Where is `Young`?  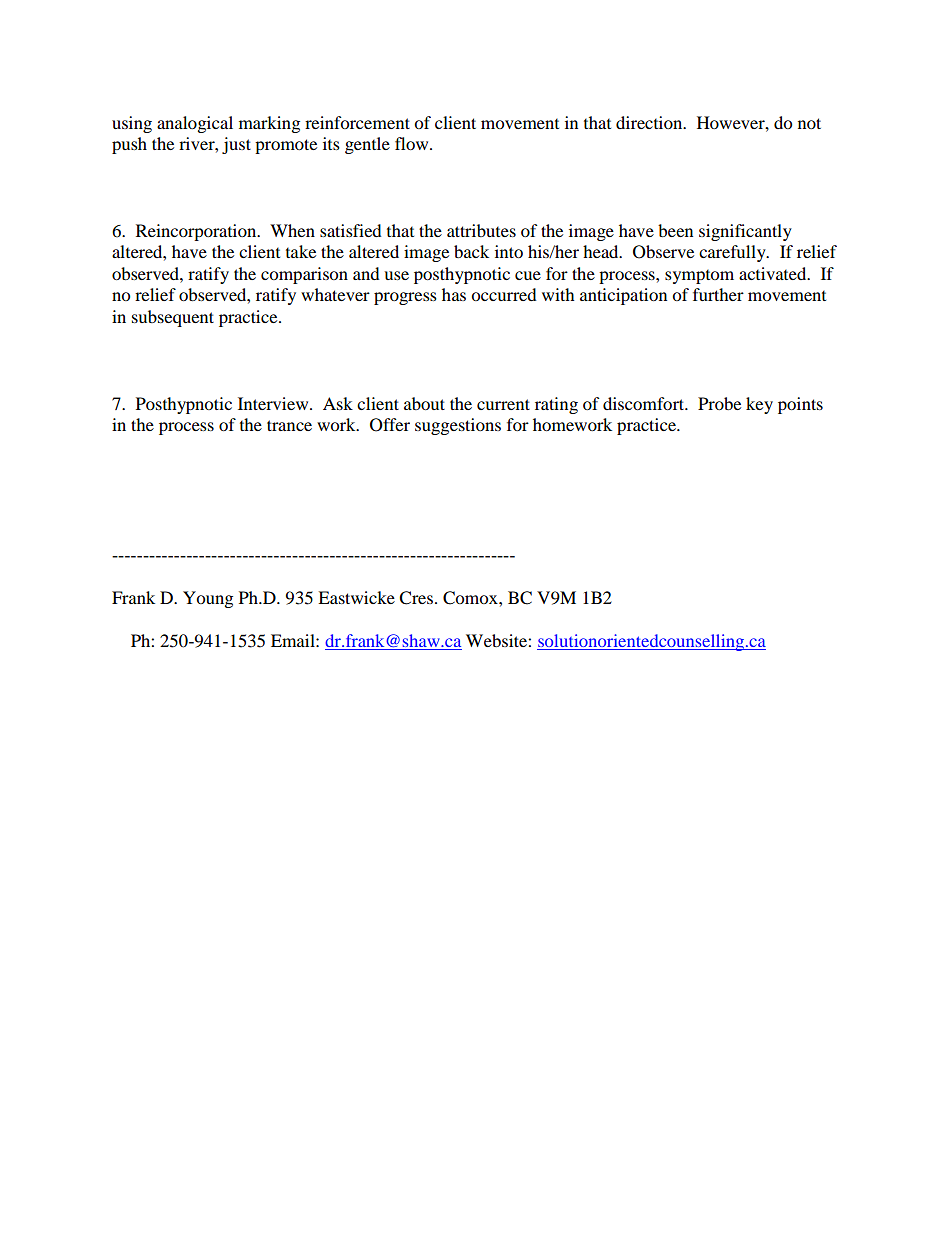
Young is located at coordinates (208, 599).
